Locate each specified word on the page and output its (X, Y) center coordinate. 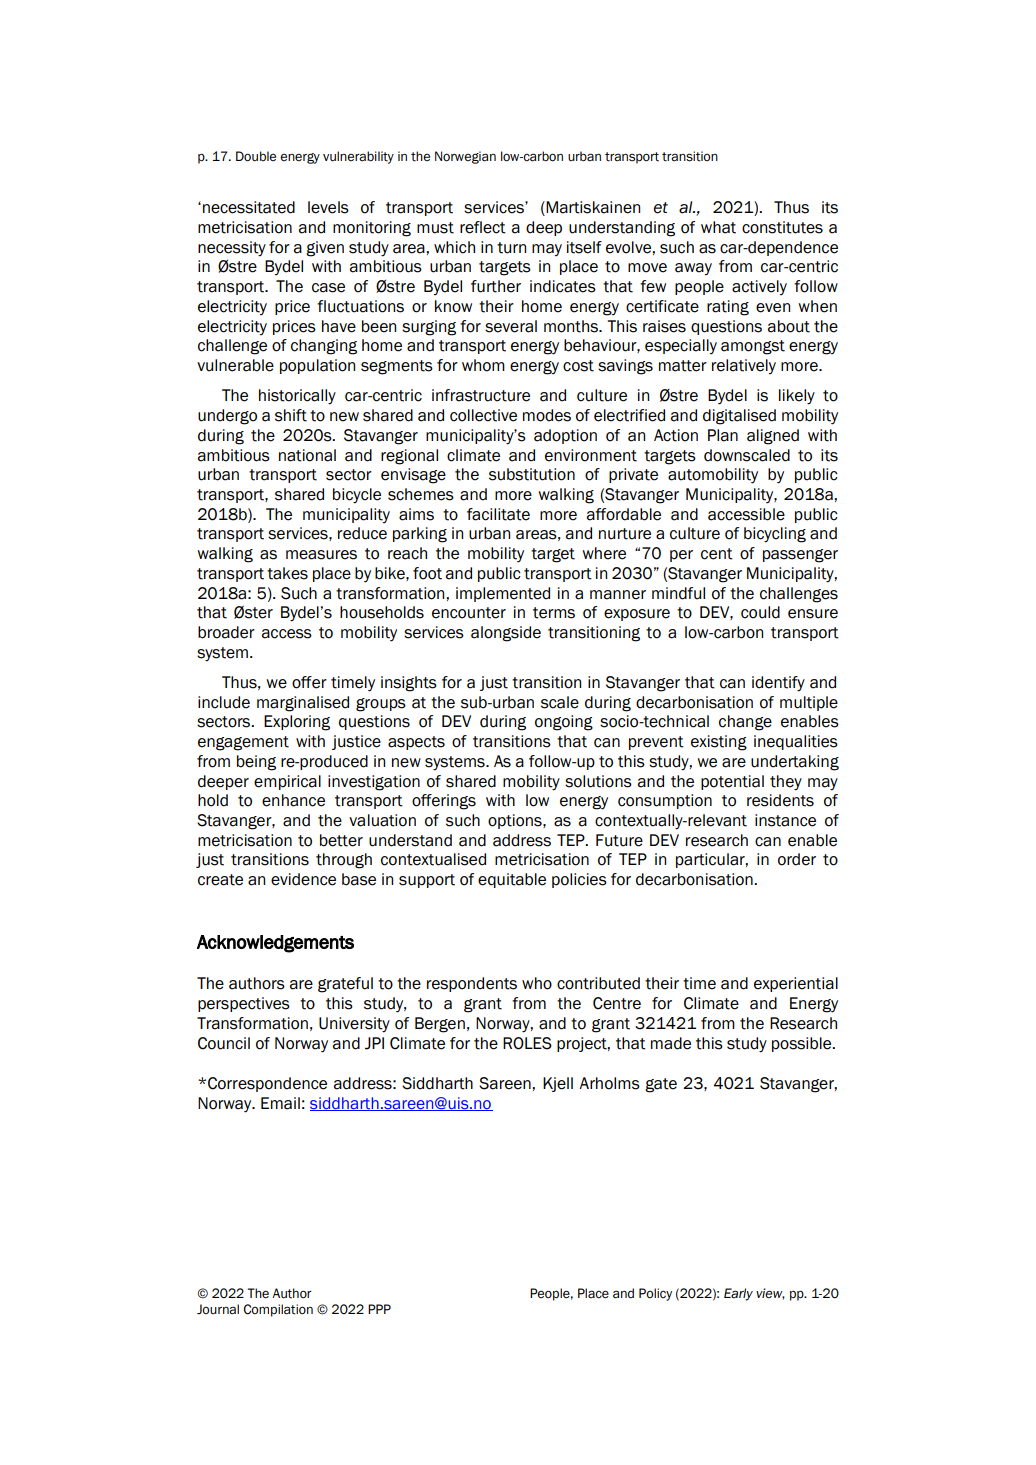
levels (328, 207)
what (718, 227)
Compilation (278, 1310)
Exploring (297, 723)
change (745, 723)
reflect (483, 227)
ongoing (564, 723)
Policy (655, 1294)
